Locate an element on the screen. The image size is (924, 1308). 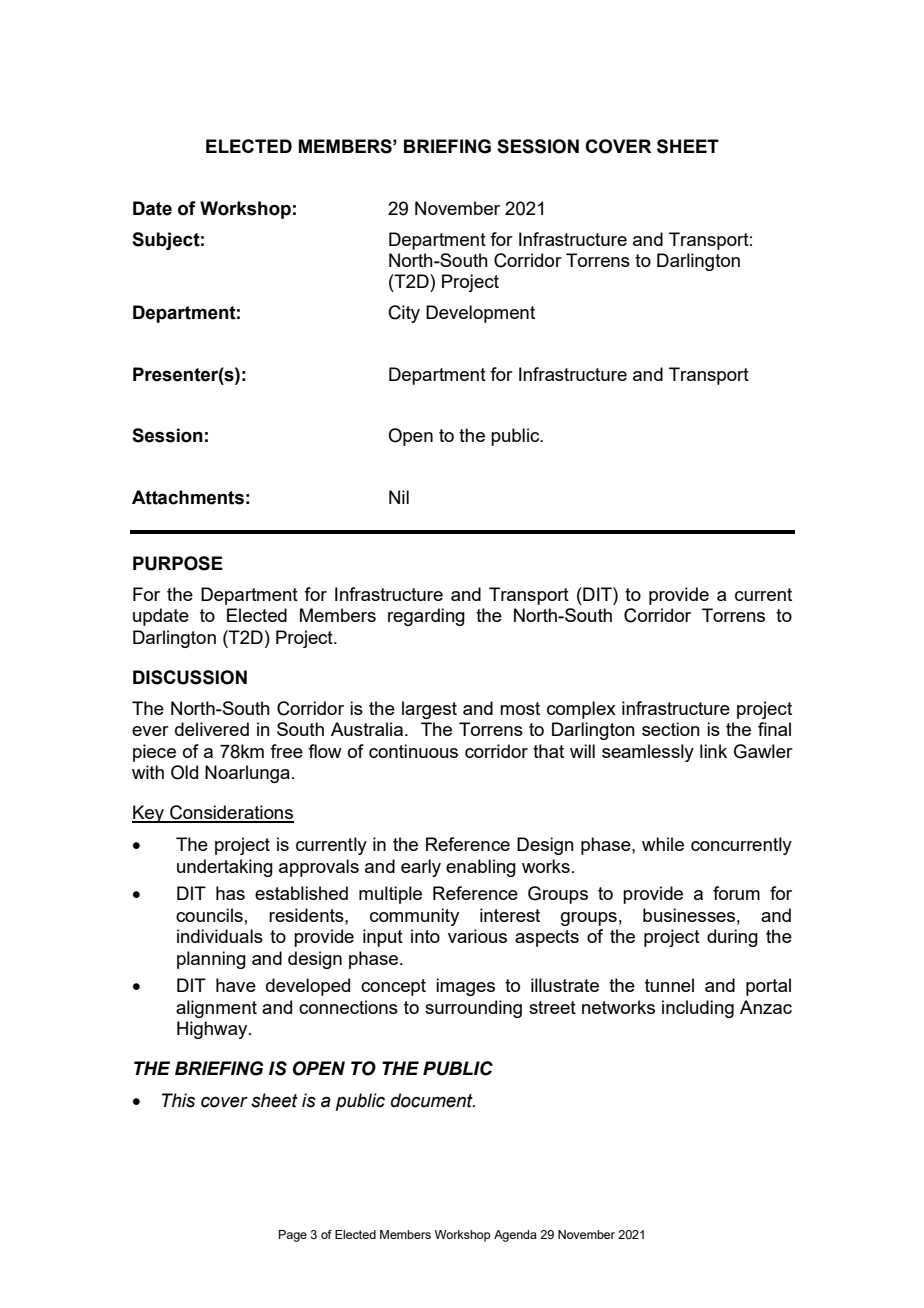
Old is located at coordinates (184, 772).
